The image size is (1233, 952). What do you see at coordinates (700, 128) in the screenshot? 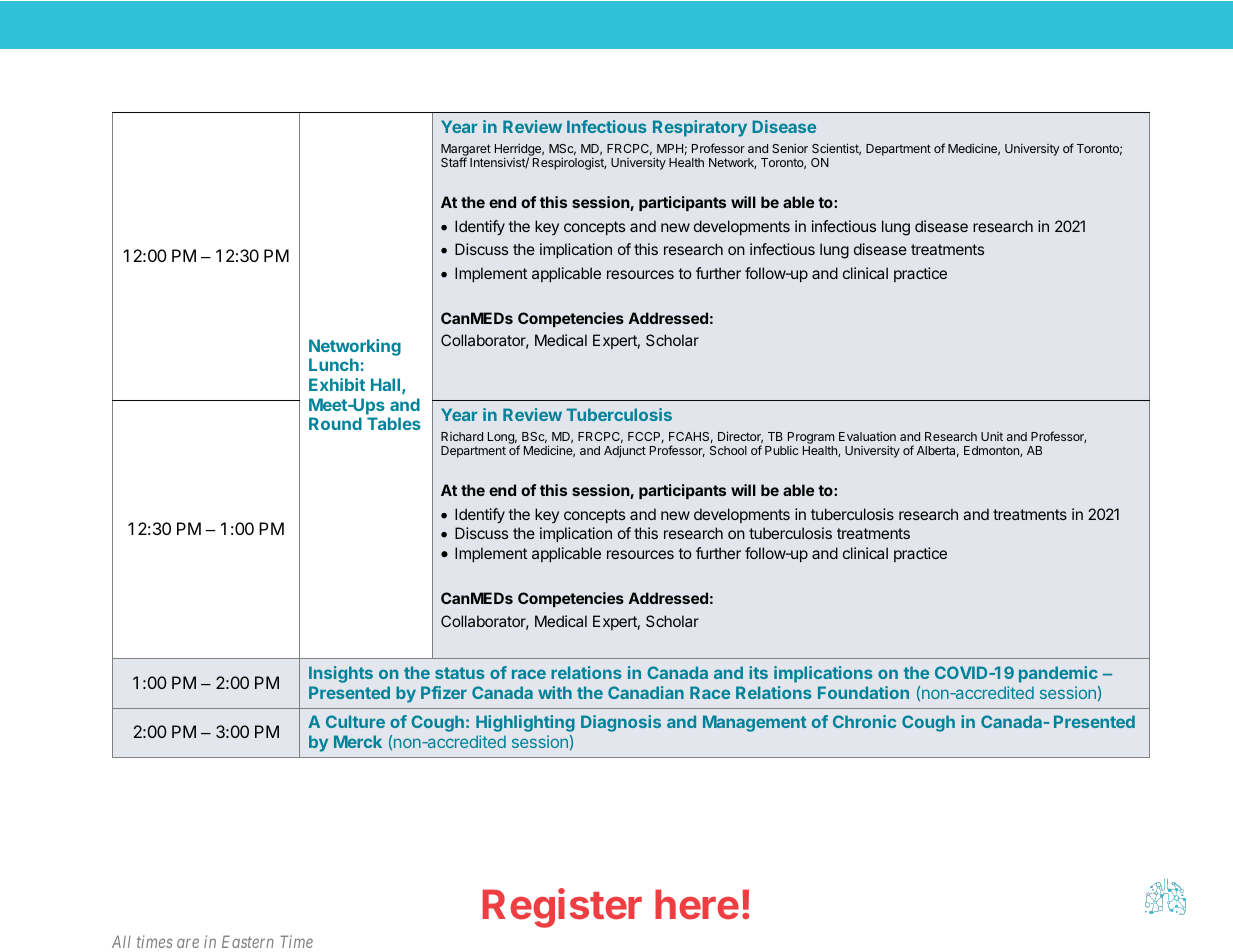
I see `Respiratory` at bounding box center [700, 128].
